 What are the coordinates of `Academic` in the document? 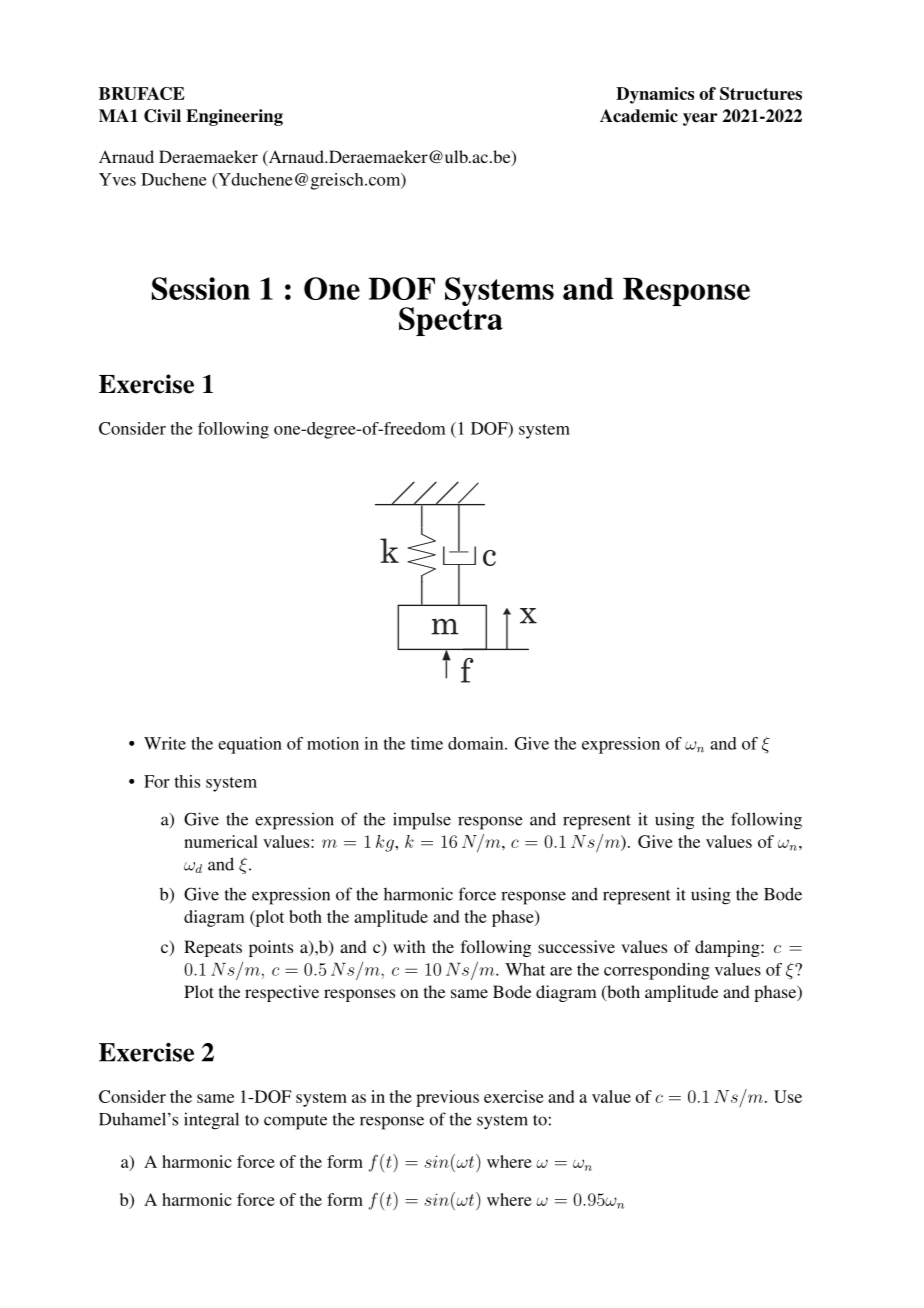 It's located at (639, 116).
